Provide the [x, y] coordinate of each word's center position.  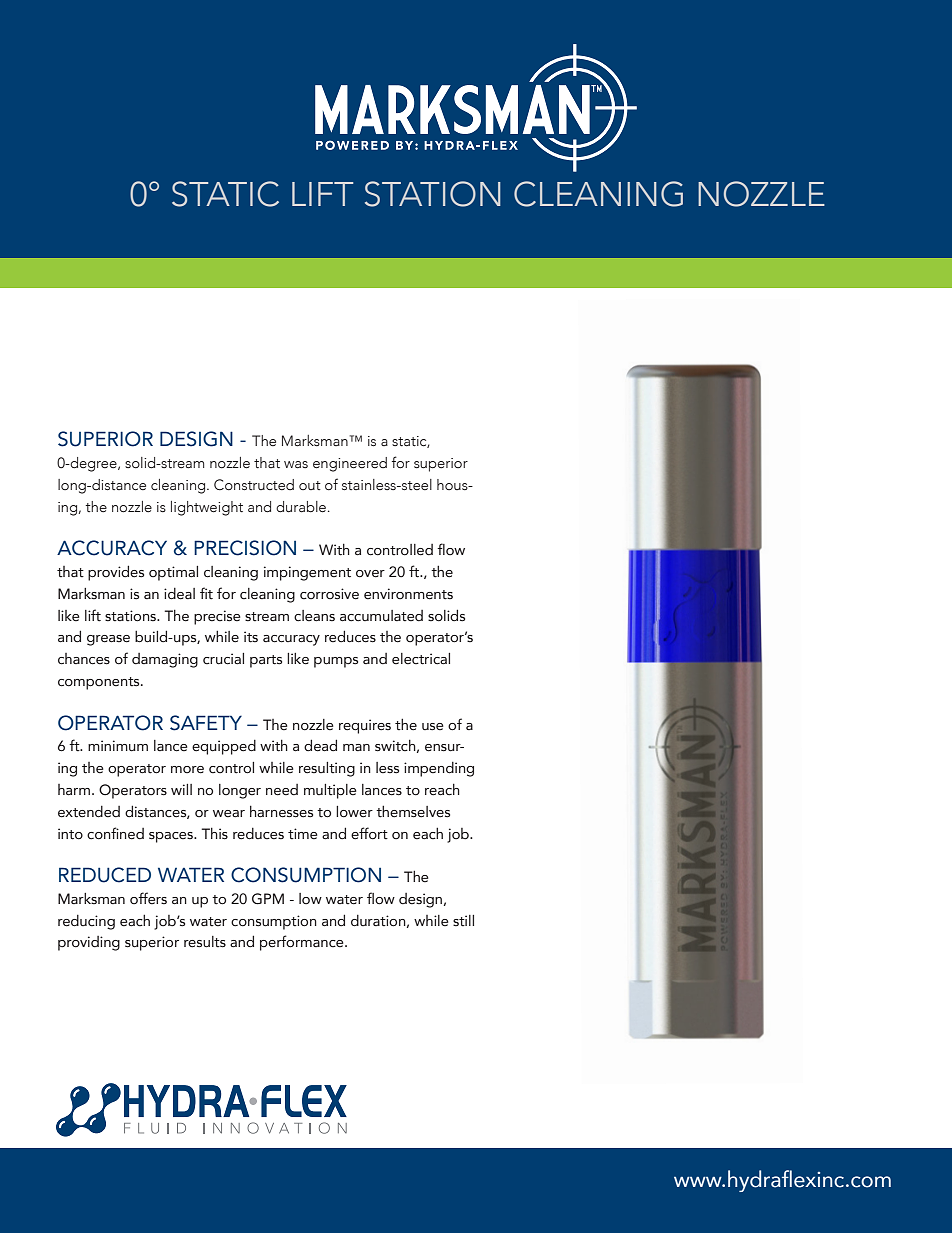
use [432, 727]
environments [408, 594]
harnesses [281, 812]
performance [303, 943]
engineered [350, 464]
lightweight [207, 508]
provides [116, 573]
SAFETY [206, 723]
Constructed [254, 485]
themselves [413, 812]
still [463, 920]
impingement [307, 573]
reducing [86, 922]
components [100, 683]
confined [115, 833]
